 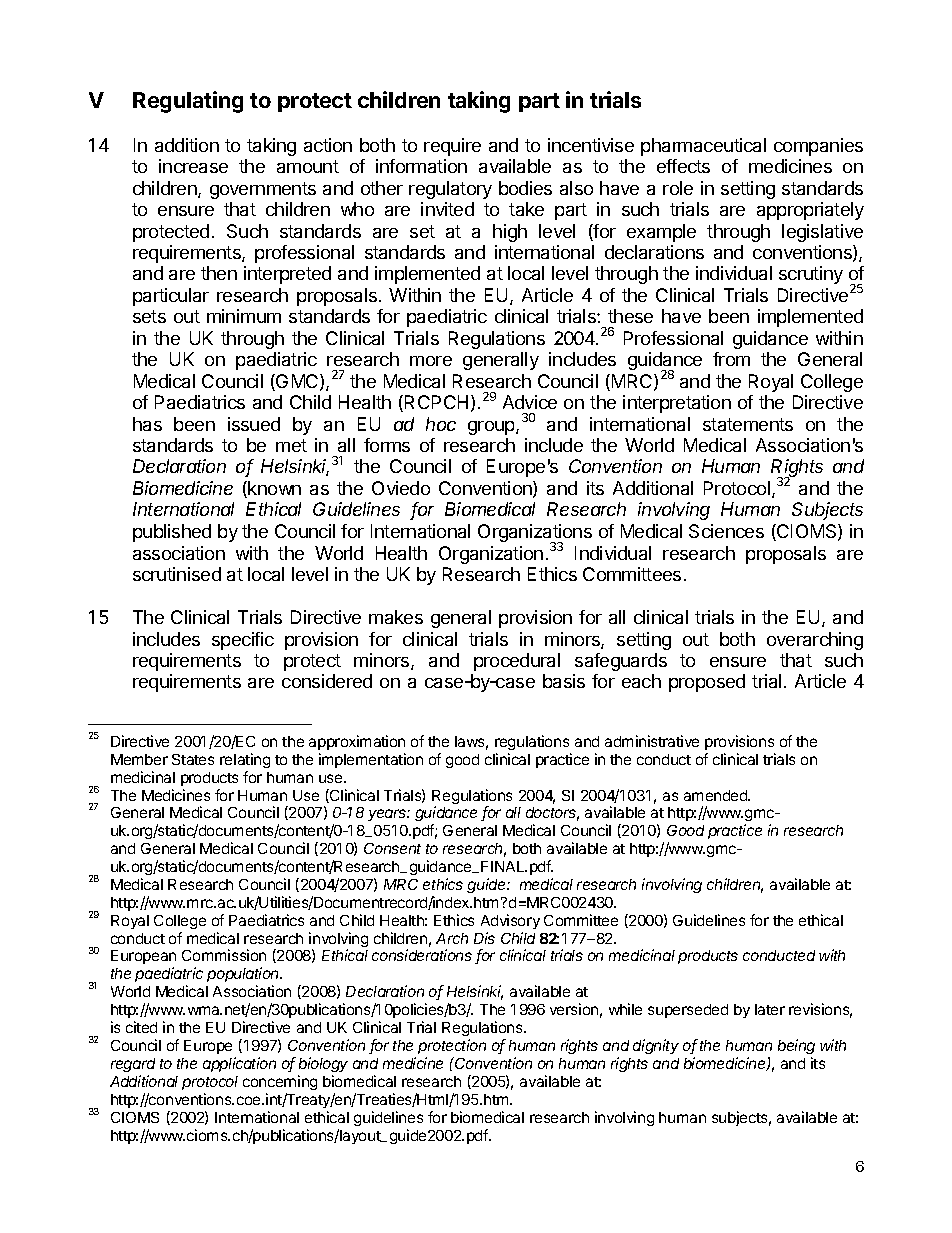 I want to click on Sciences, so click(x=726, y=531).
